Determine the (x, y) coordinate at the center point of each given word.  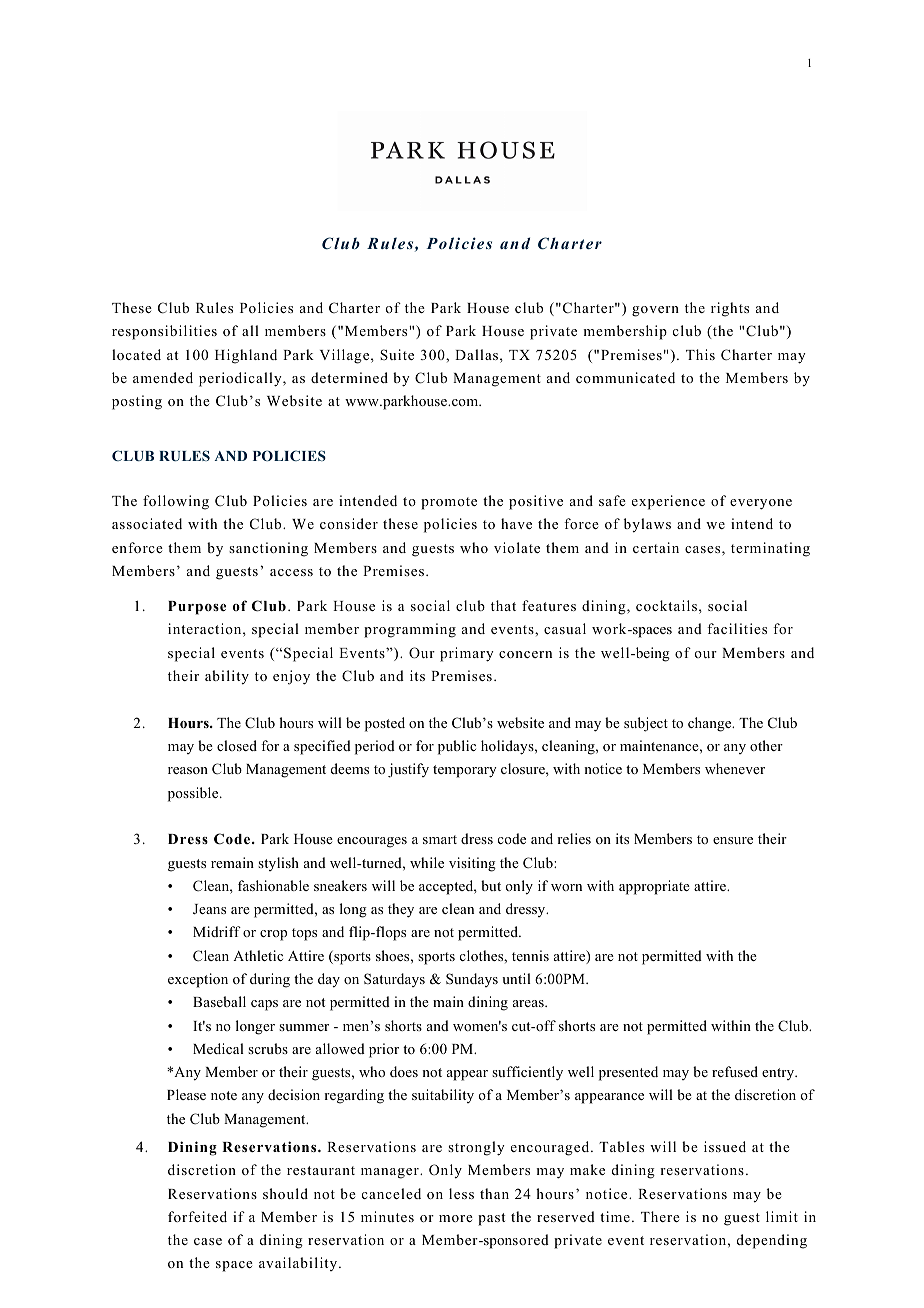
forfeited (197, 1216)
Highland (246, 356)
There (660, 1216)
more (456, 1218)
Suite (397, 354)
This (700, 354)
